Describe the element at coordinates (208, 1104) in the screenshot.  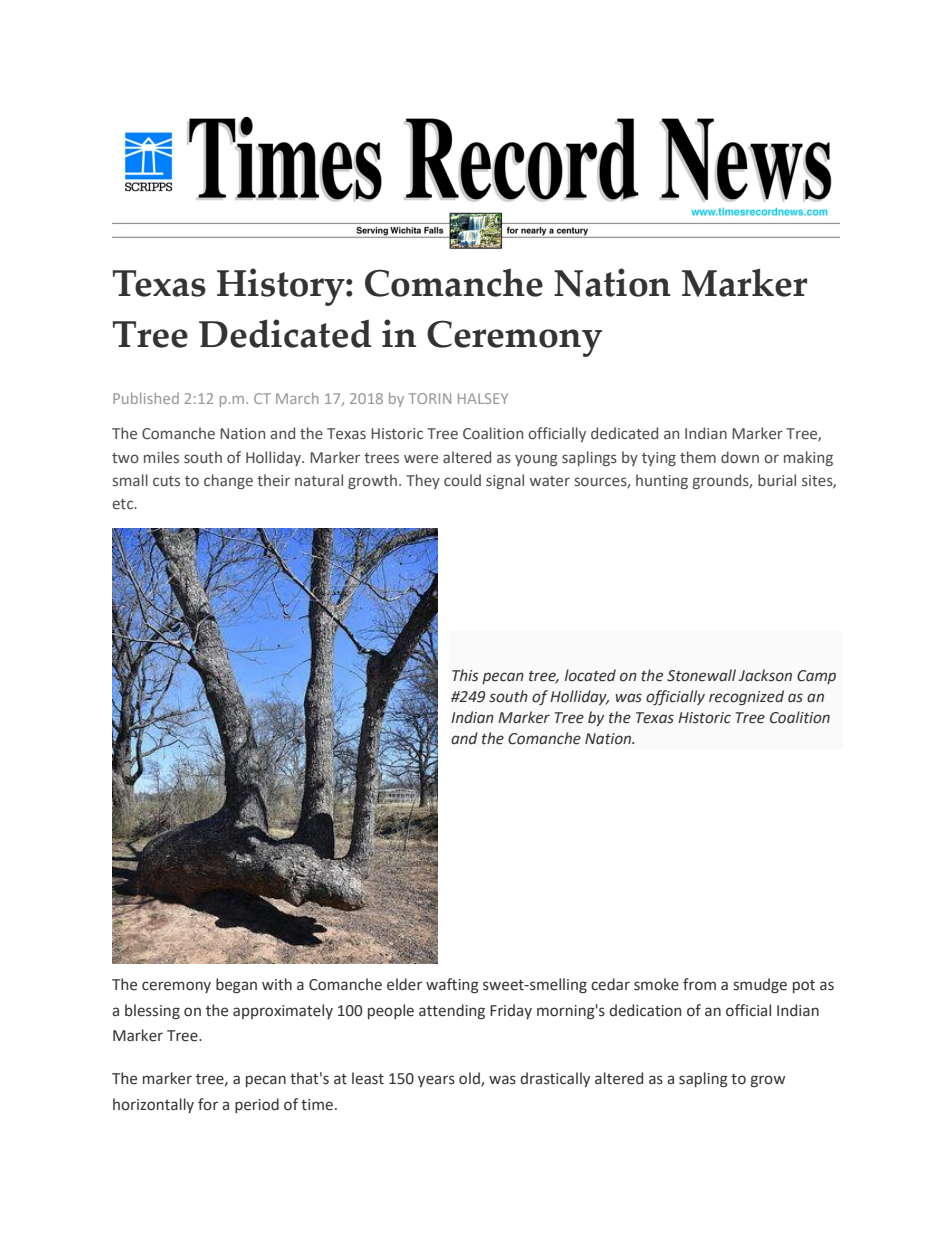
I see `for` at that location.
